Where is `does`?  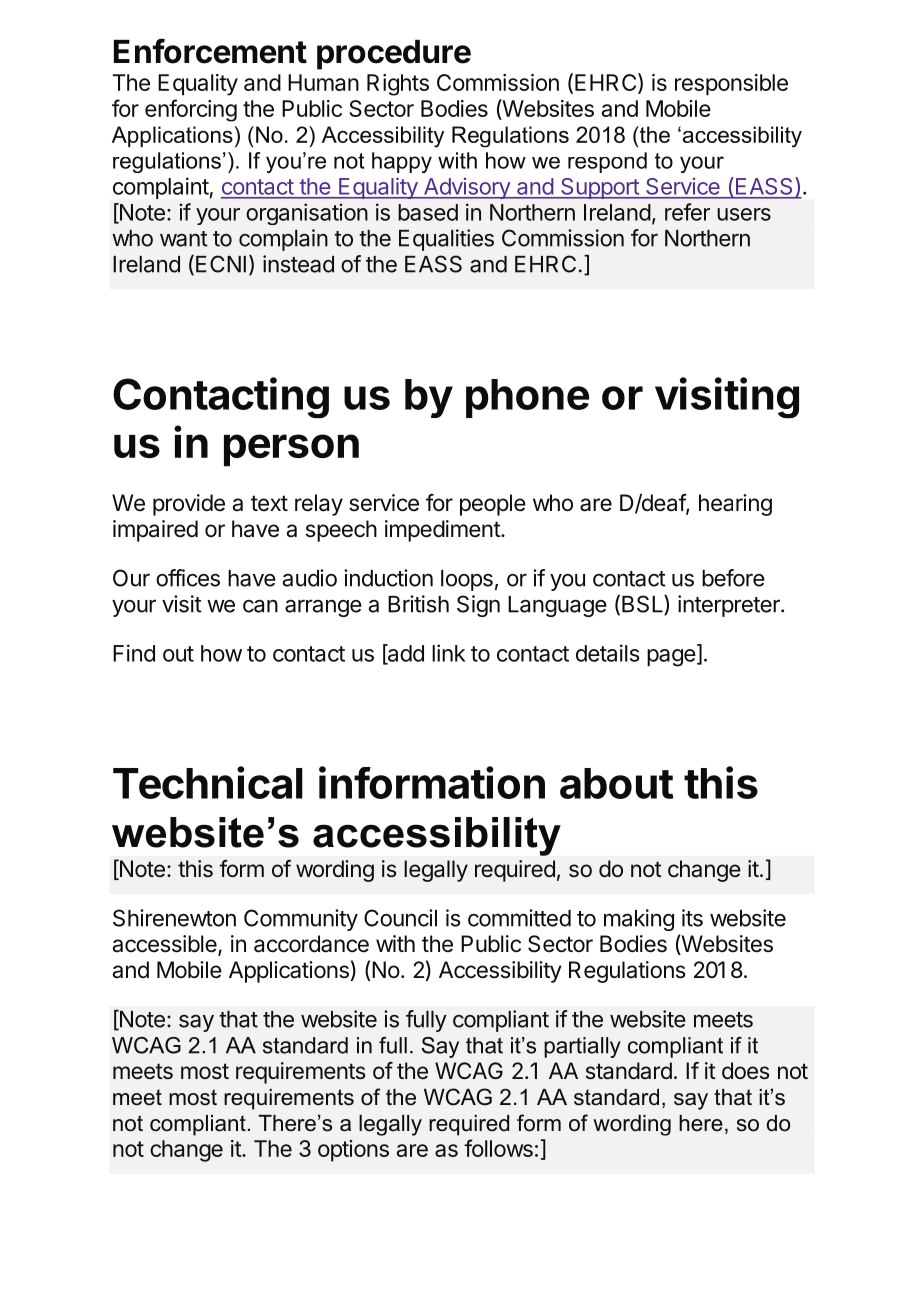 does is located at coordinates (746, 1071).
